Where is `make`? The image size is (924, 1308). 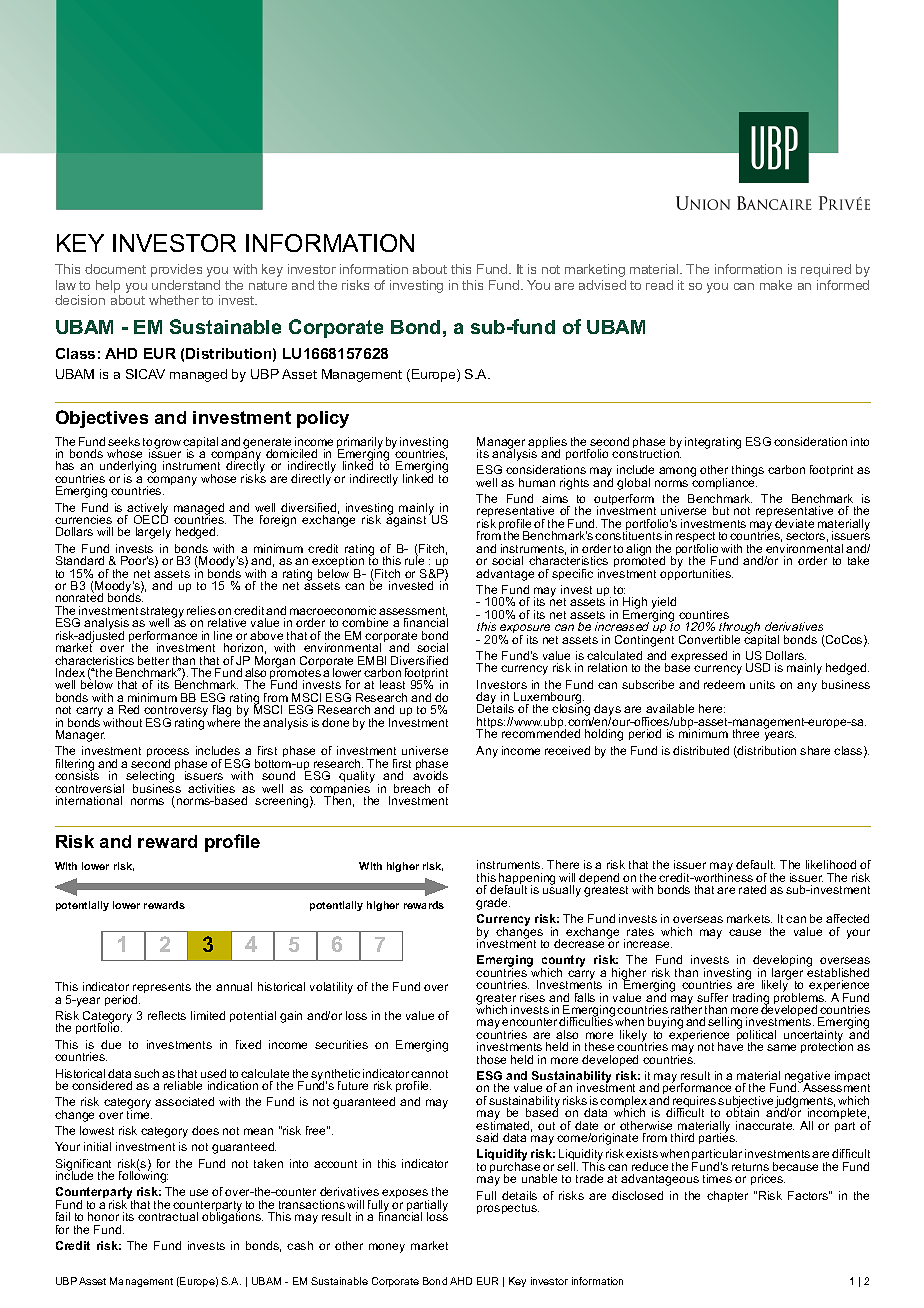
make is located at coordinates (776, 285).
